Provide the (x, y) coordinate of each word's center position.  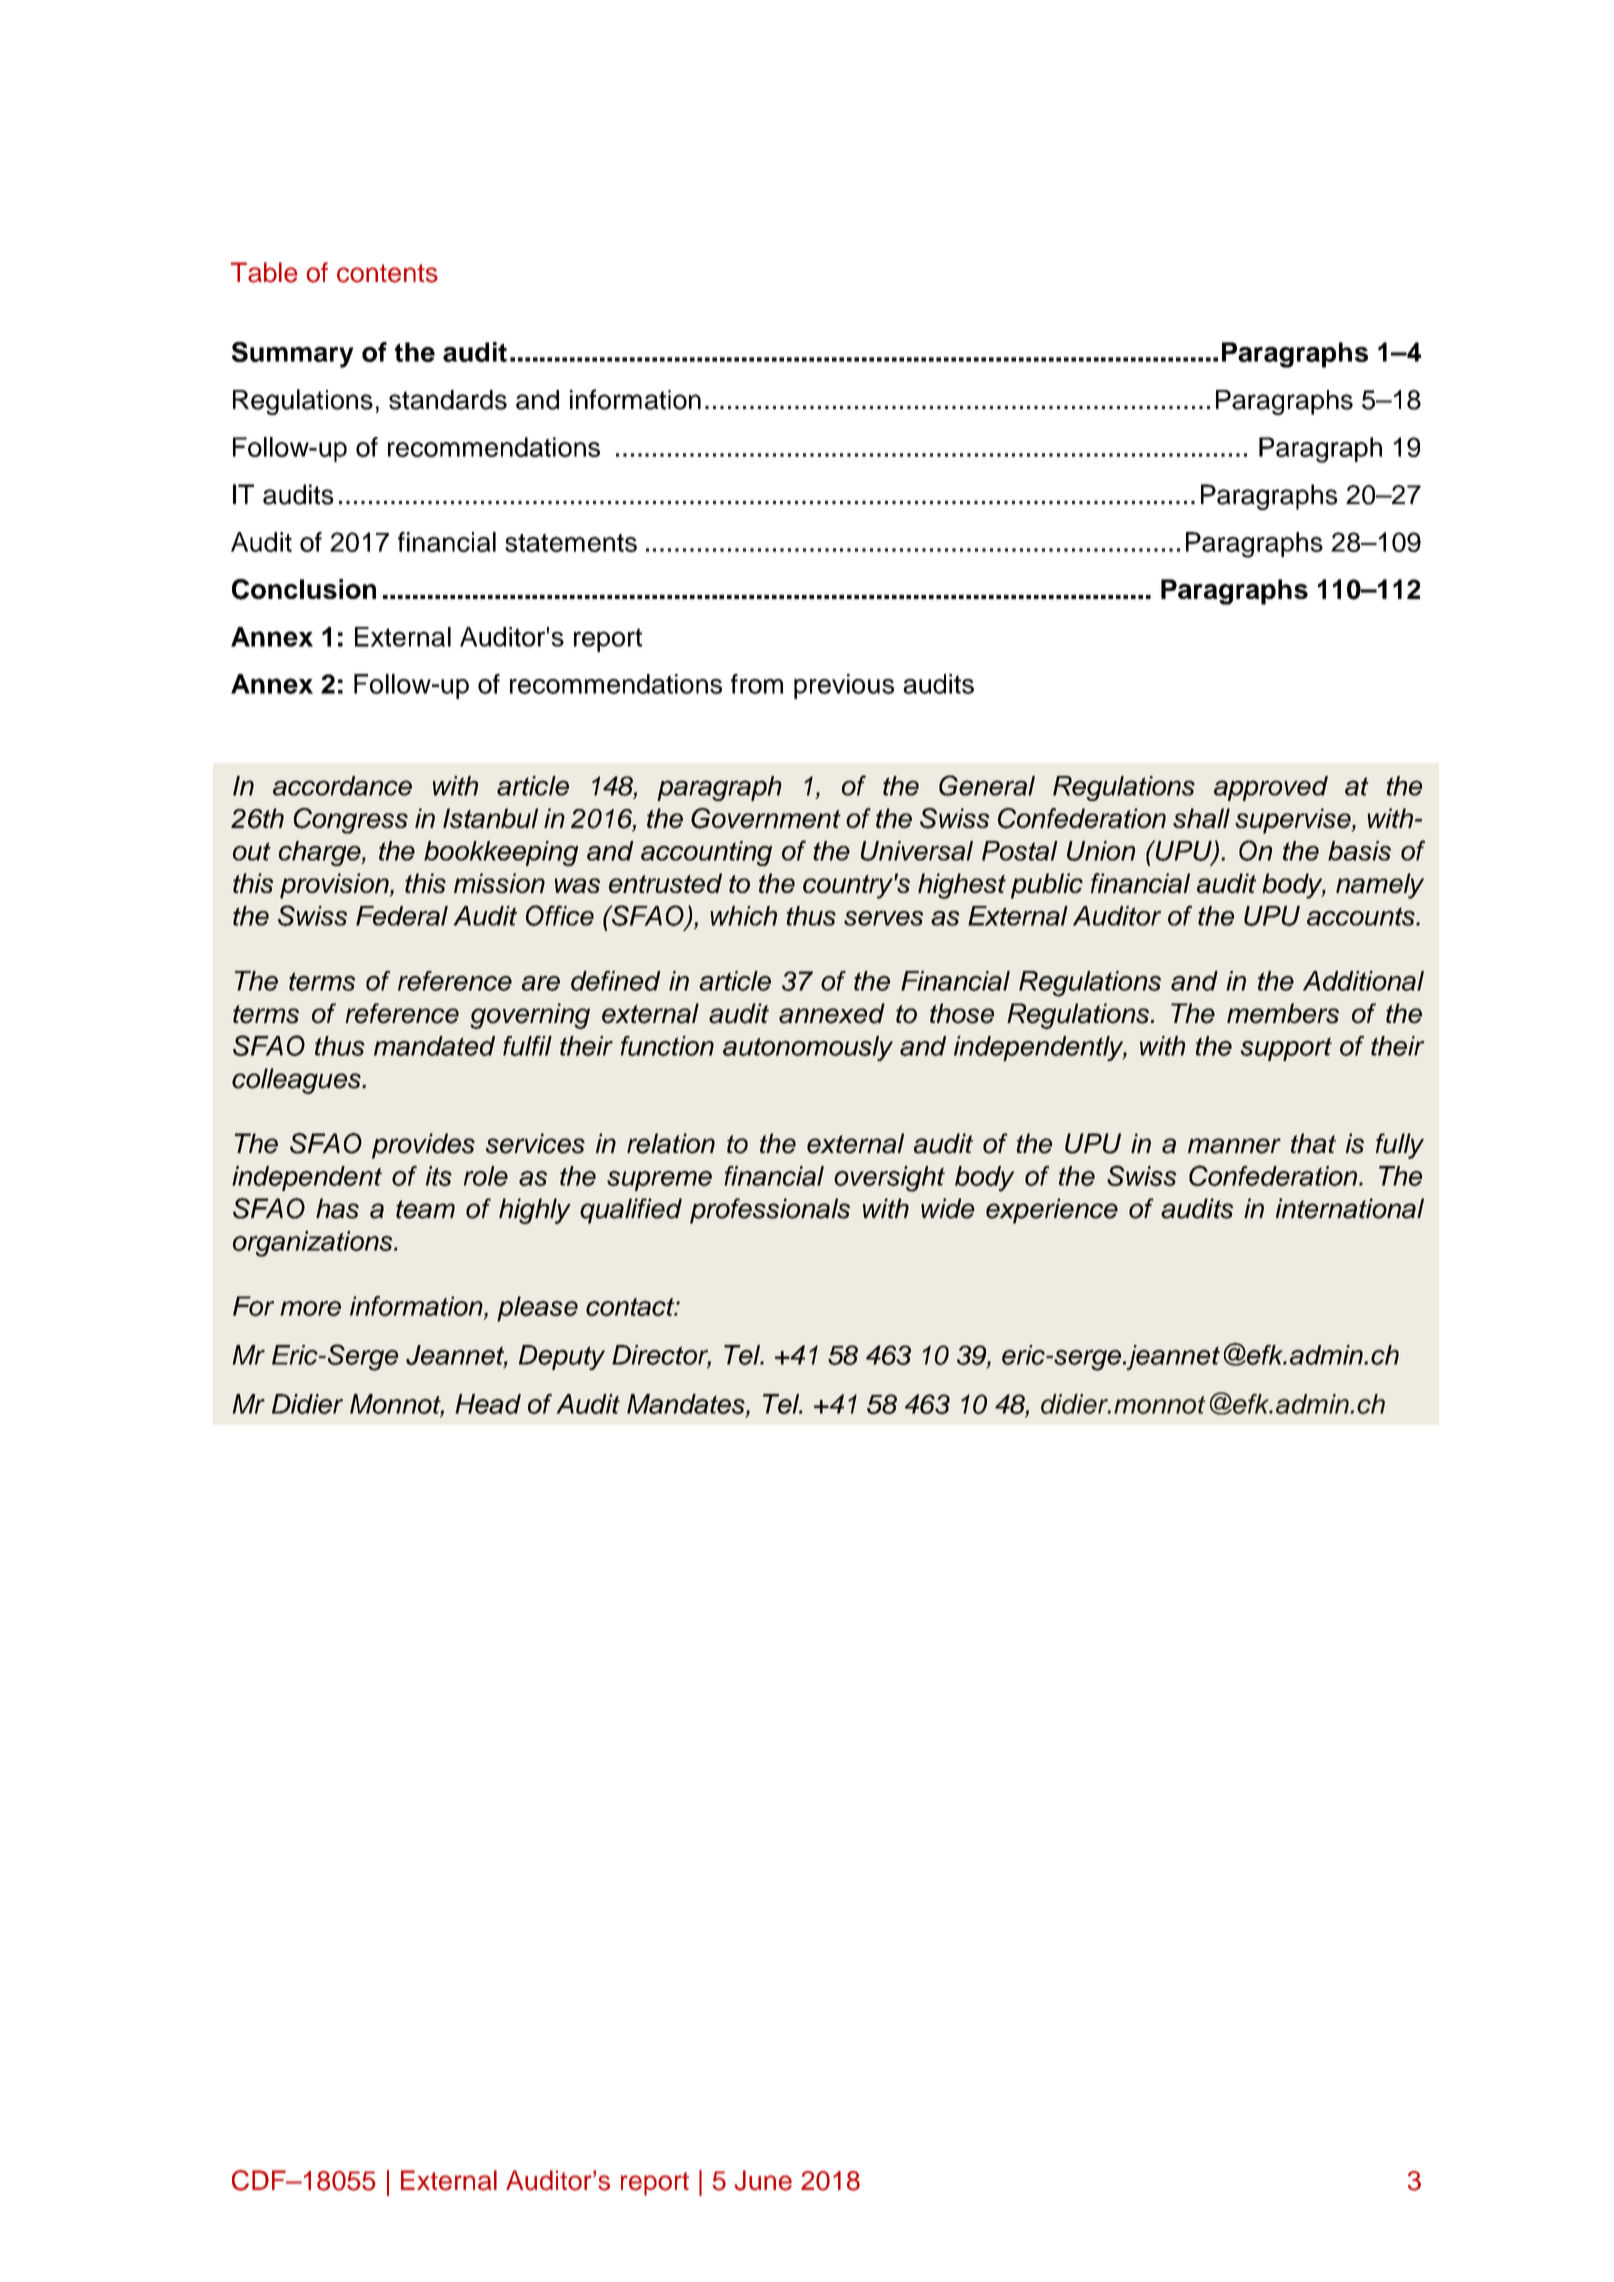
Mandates (687, 1404)
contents (387, 273)
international (1350, 1208)
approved (1271, 788)
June (763, 2180)
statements (571, 542)
